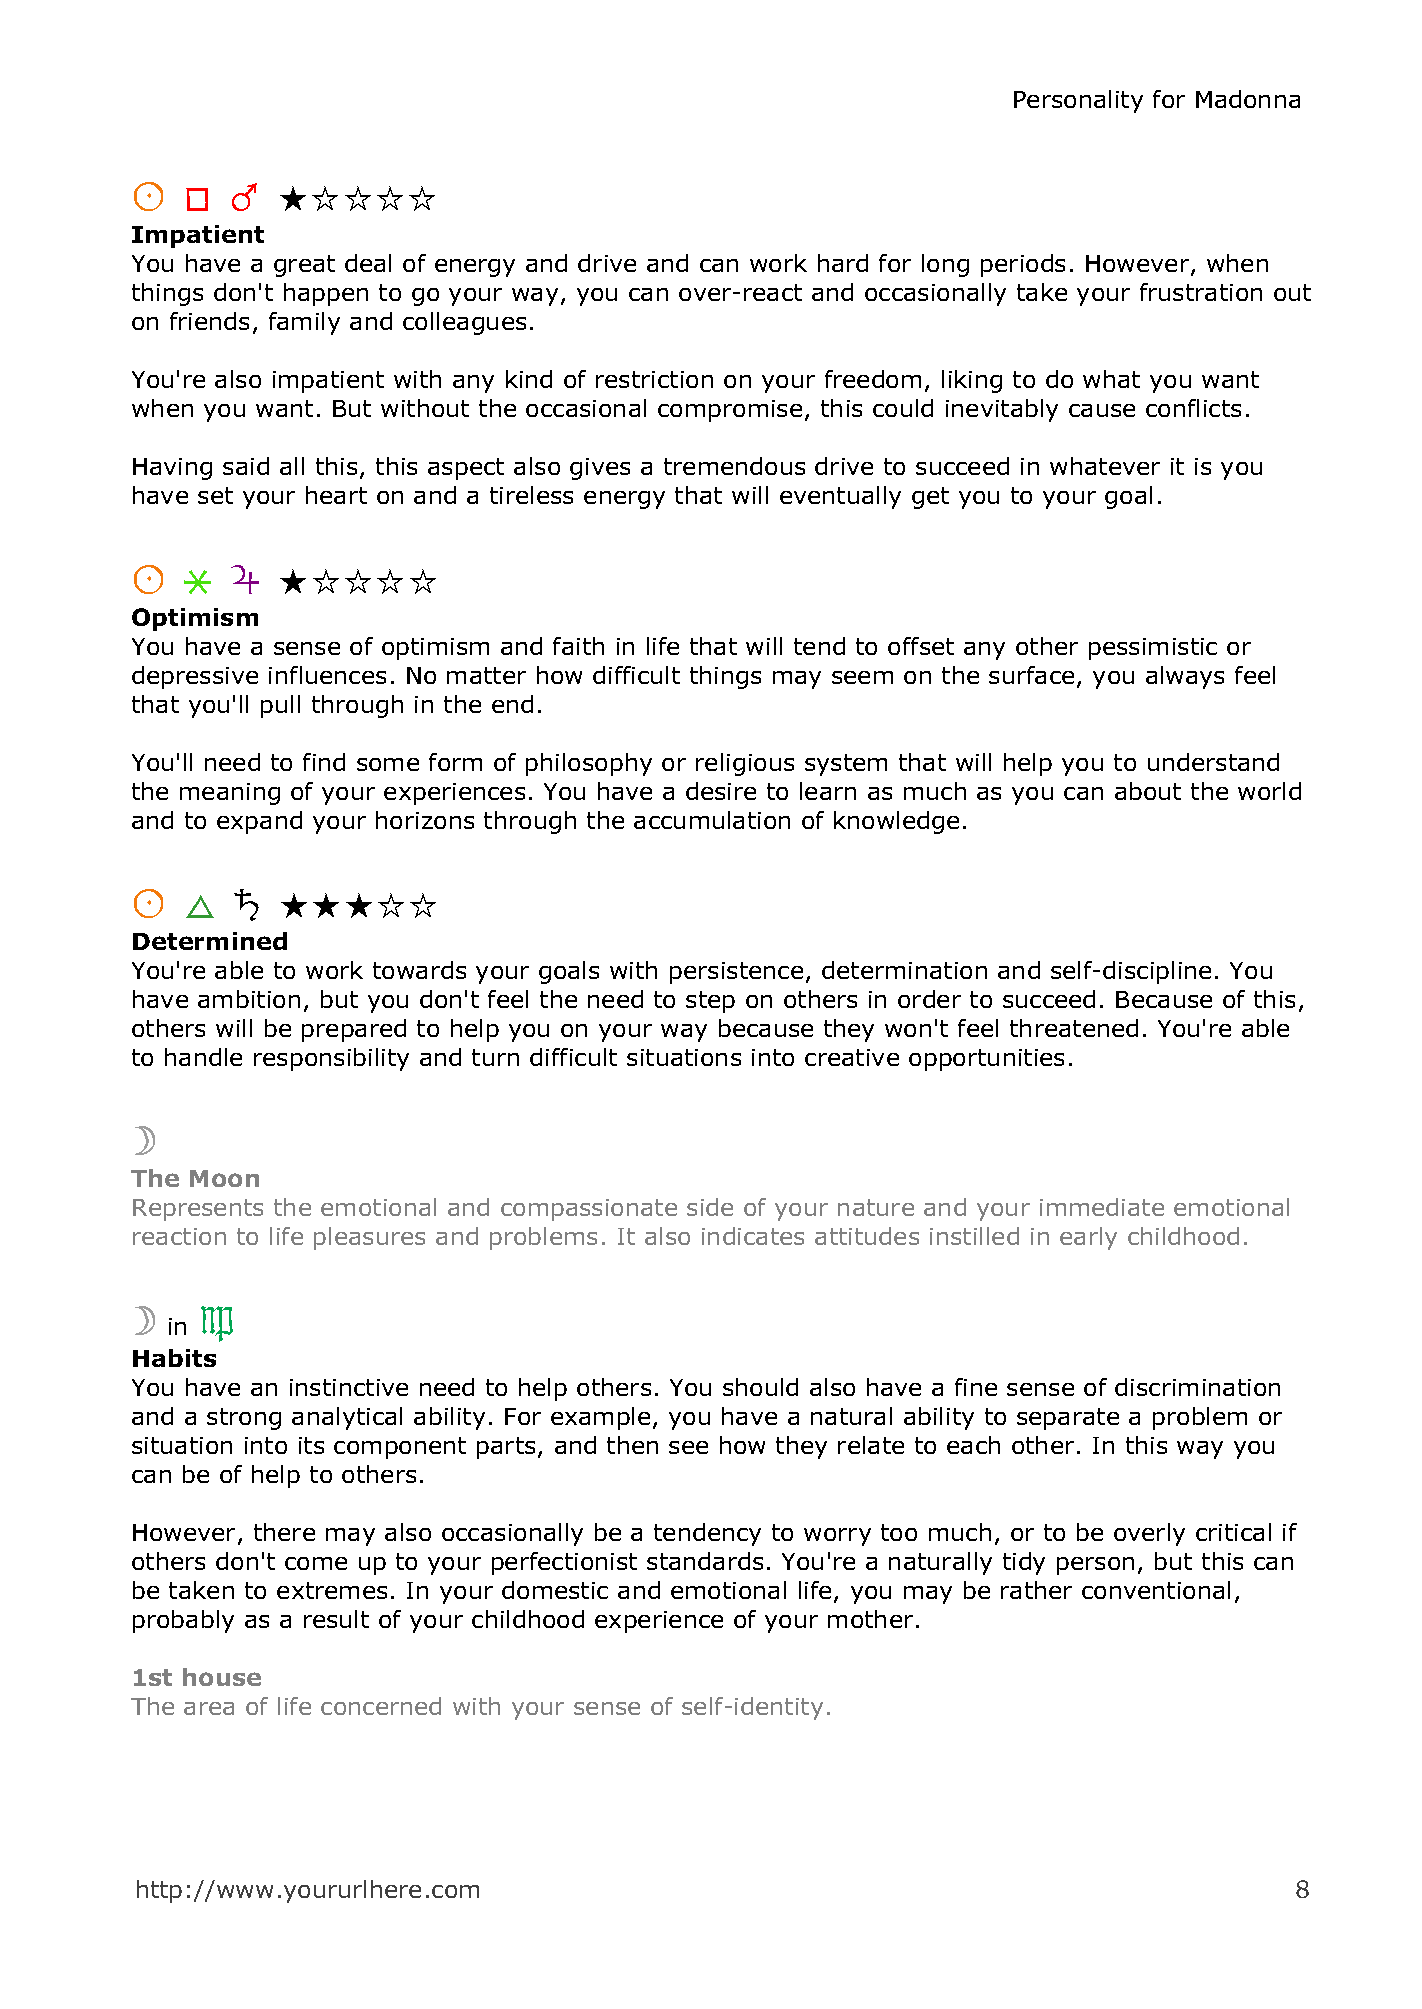 This screenshot has height=2009, width=1422. I want to click on result, so click(336, 1619).
